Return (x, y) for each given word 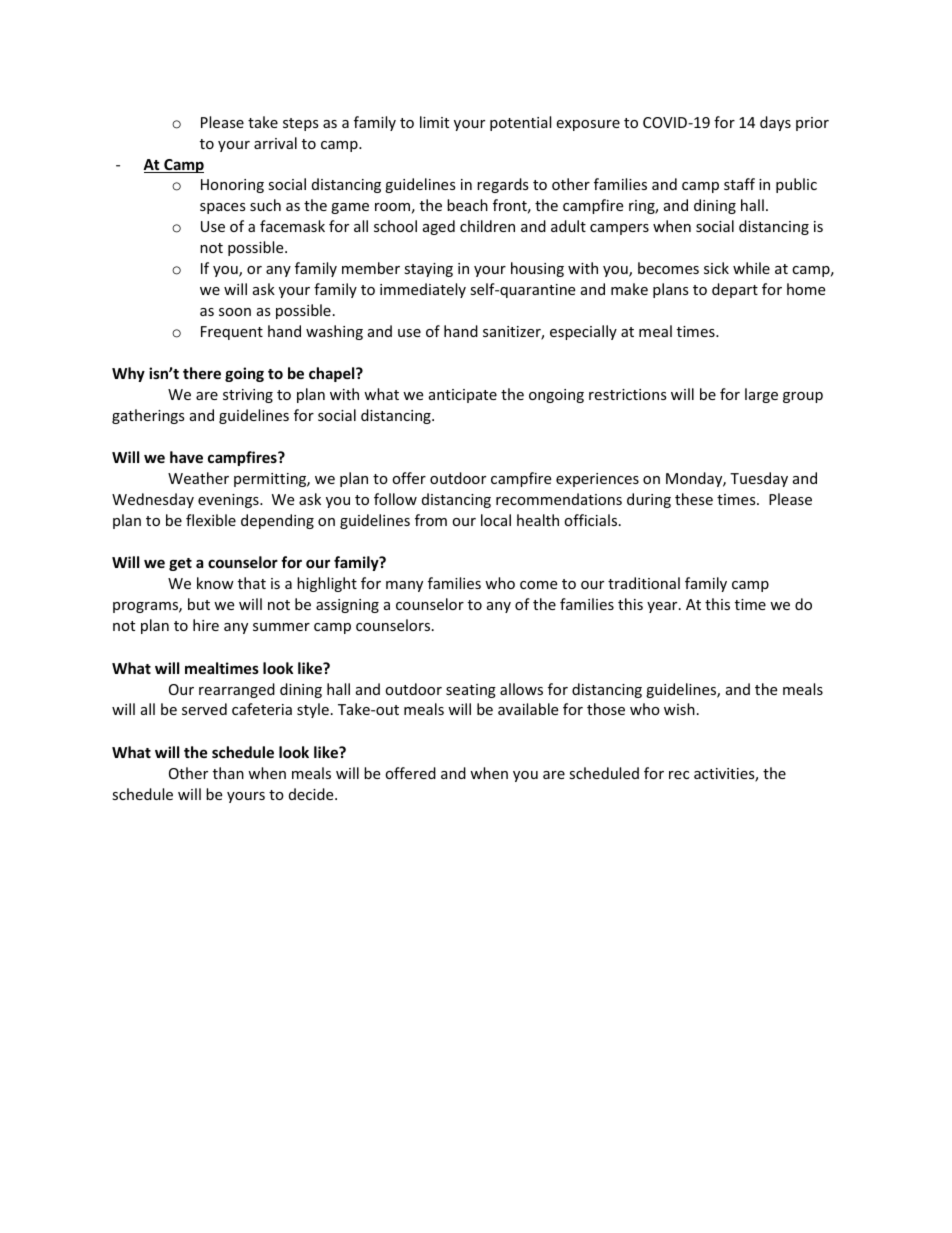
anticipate (463, 396)
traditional (644, 583)
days (775, 123)
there (202, 373)
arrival (275, 143)
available (528, 709)
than (228, 773)
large (761, 395)
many (404, 586)
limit (434, 122)
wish (679, 709)
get (180, 564)
